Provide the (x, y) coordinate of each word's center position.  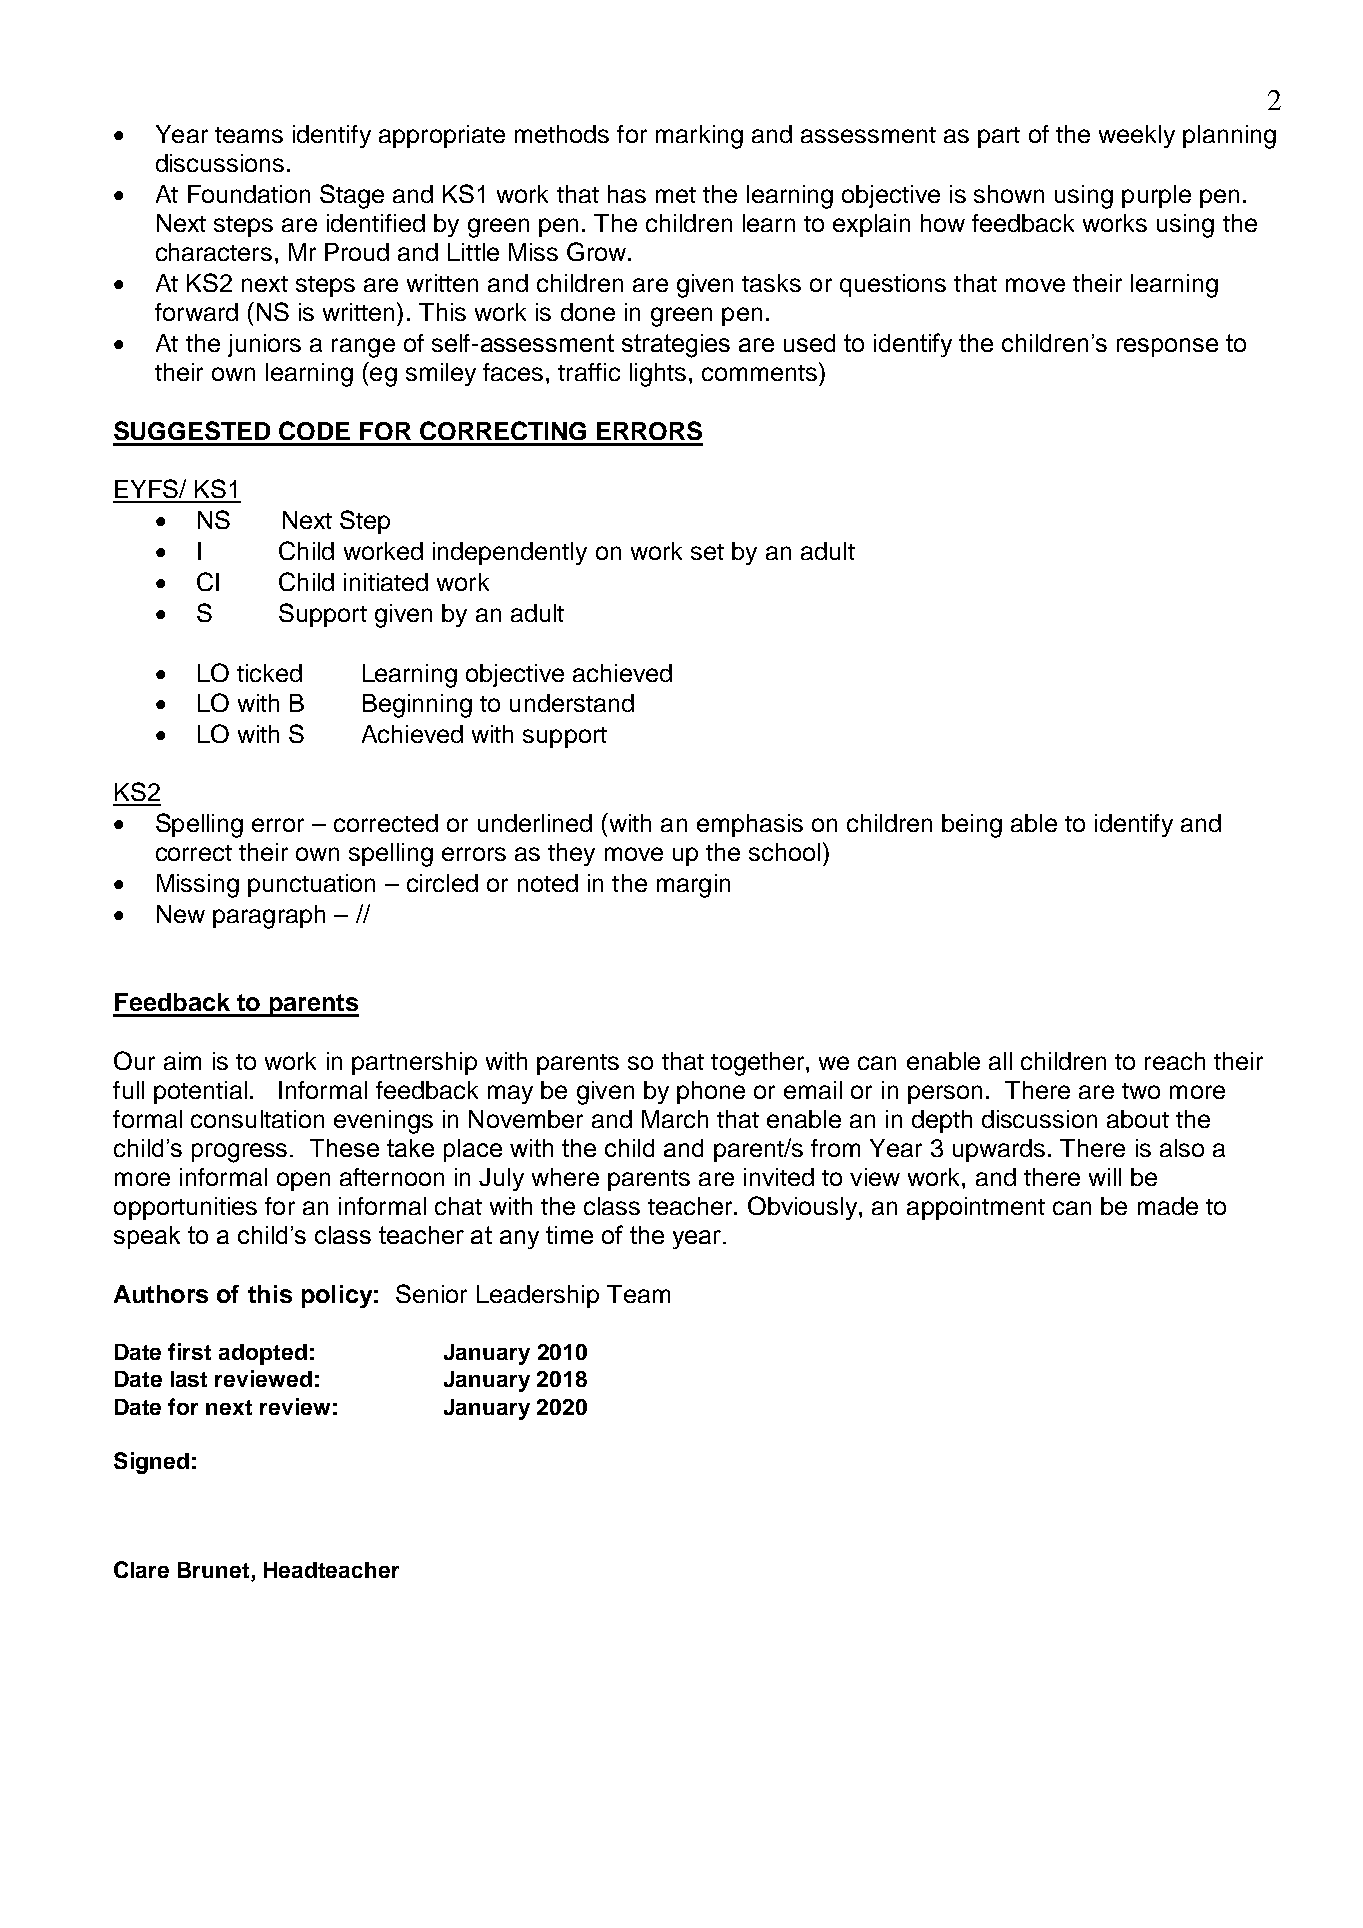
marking (699, 137)
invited (779, 1177)
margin (693, 886)
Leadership (538, 1296)
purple (1156, 196)
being (972, 826)
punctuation (311, 885)
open (303, 1181)
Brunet (215, 1571)
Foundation (249, 194)
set (707, 552)
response (1167, 347)
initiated (386, 582)
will (1105, 1177)
